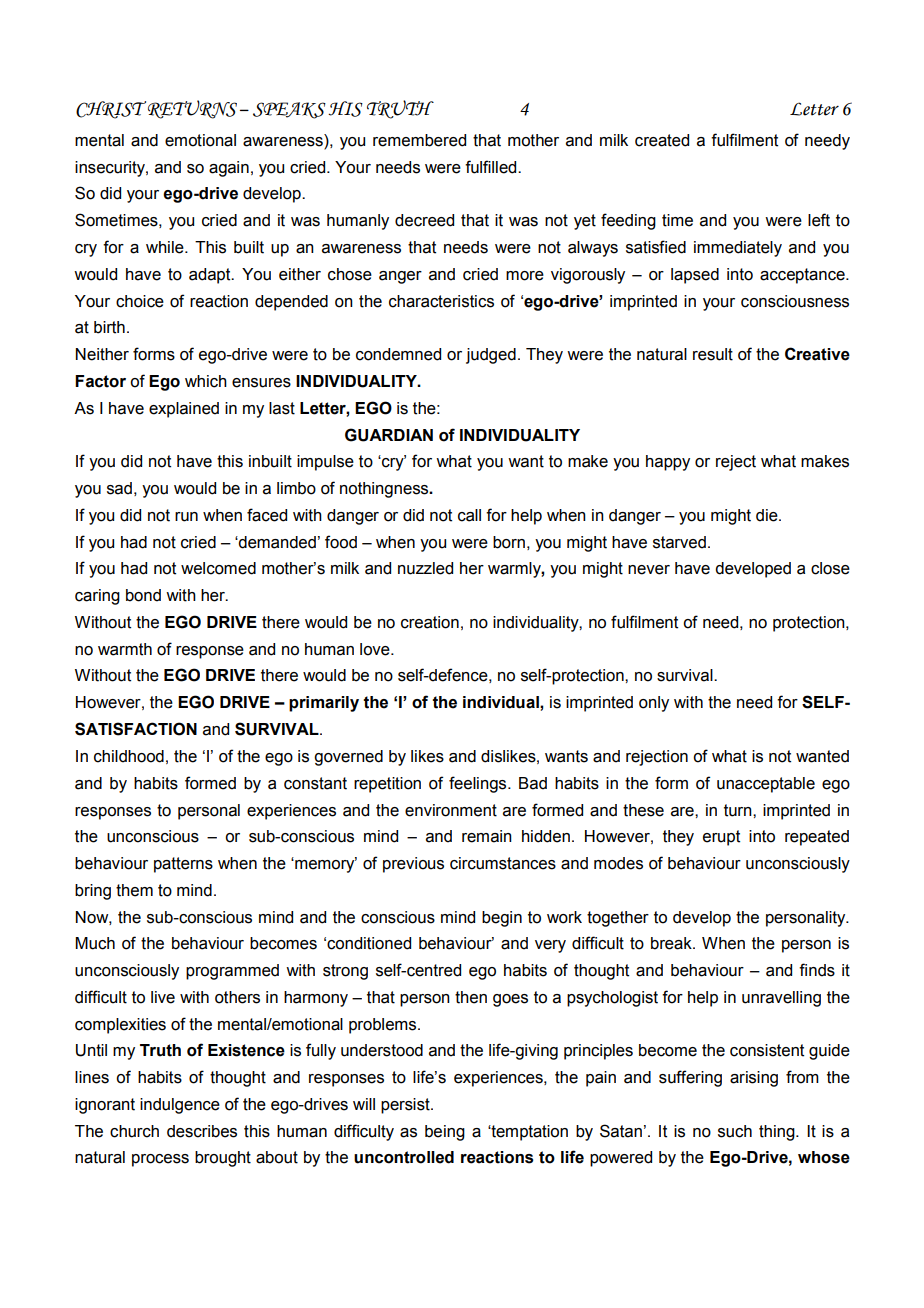 Image resolution: width=924 pixels, height=1308 pixels. I want to click on creation, so click(430, 622).
